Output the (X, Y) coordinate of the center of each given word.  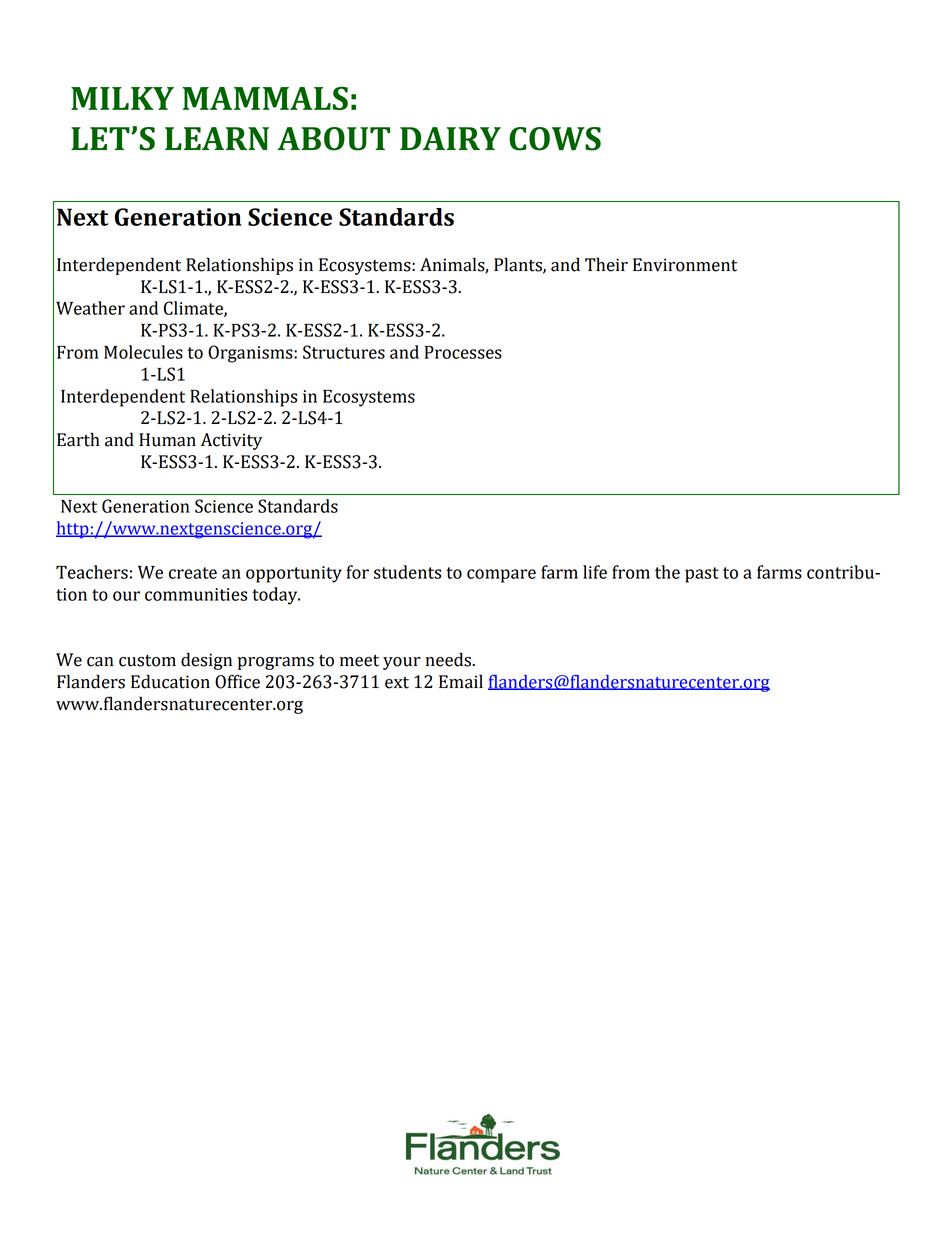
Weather (90, 308)
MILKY (122, 98)
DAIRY (450, 138)
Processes (463, 352)
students (407, 572)
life (595, 572)
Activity (231, 441)
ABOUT (333, 139)
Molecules (143, 352)
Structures (344, 352)
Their (606, 264)
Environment (685, 265)
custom (147, 661)
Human (167, 440)
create (193, 573)
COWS (555, 139)
